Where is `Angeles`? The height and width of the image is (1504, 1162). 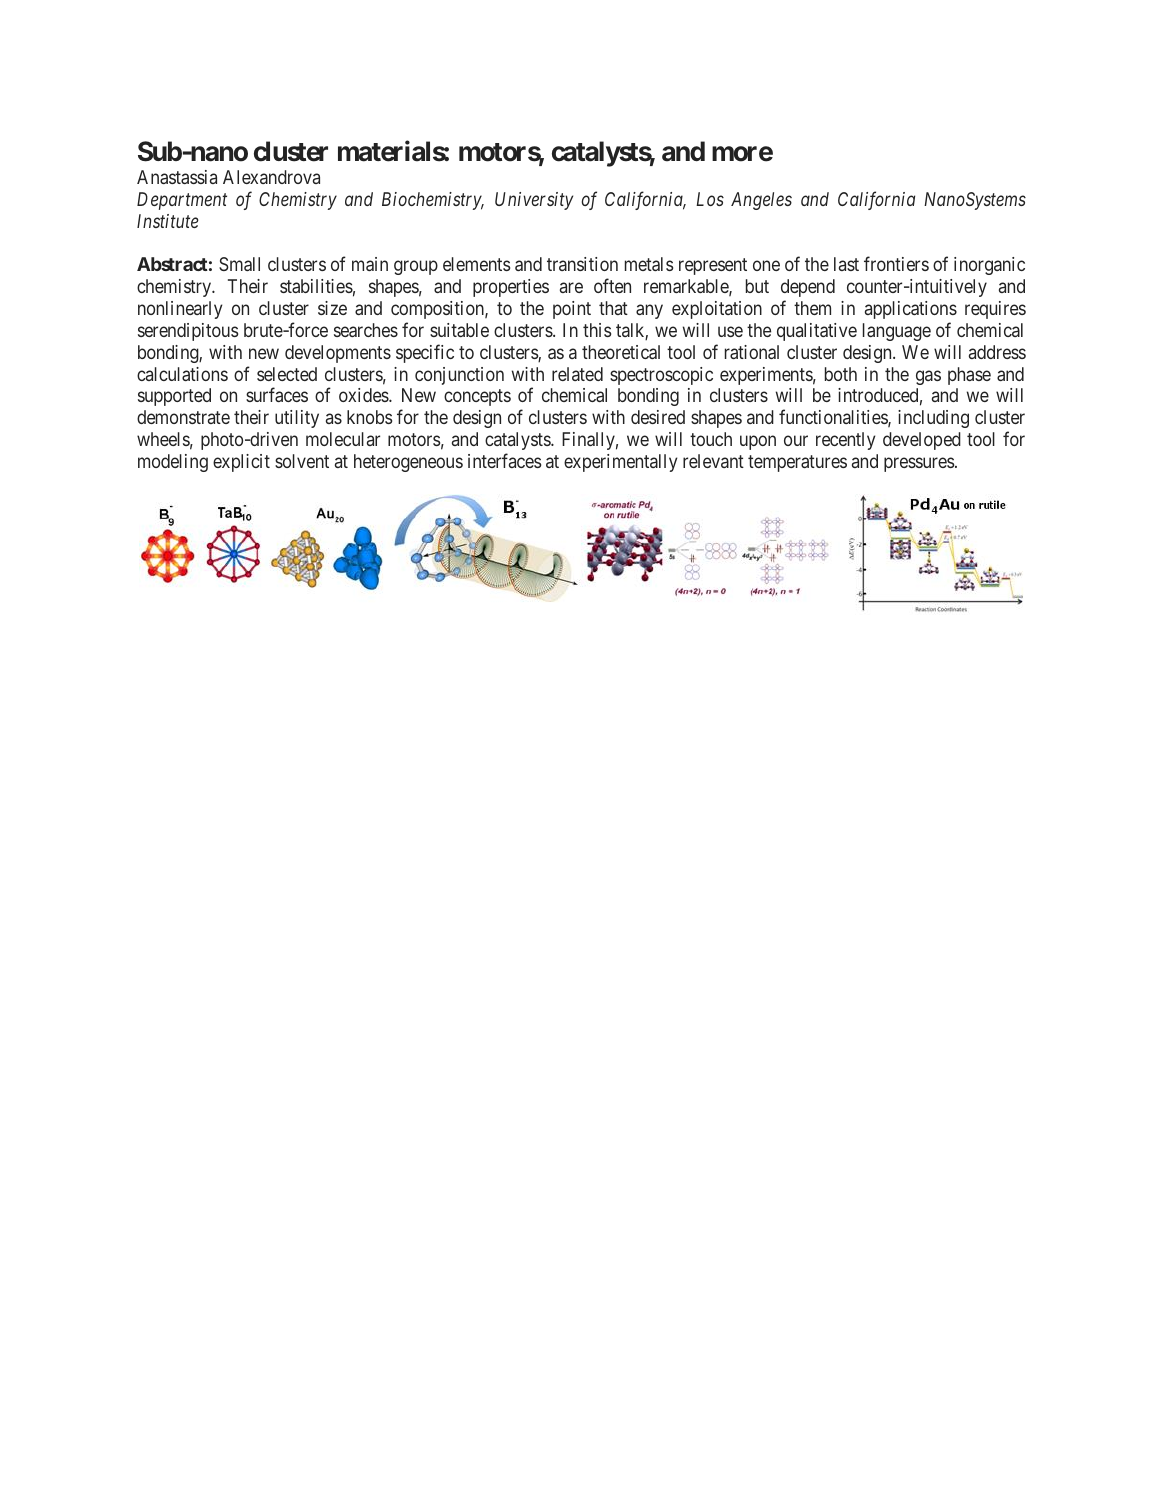
Angeles is located at coordinates (761, 201).
